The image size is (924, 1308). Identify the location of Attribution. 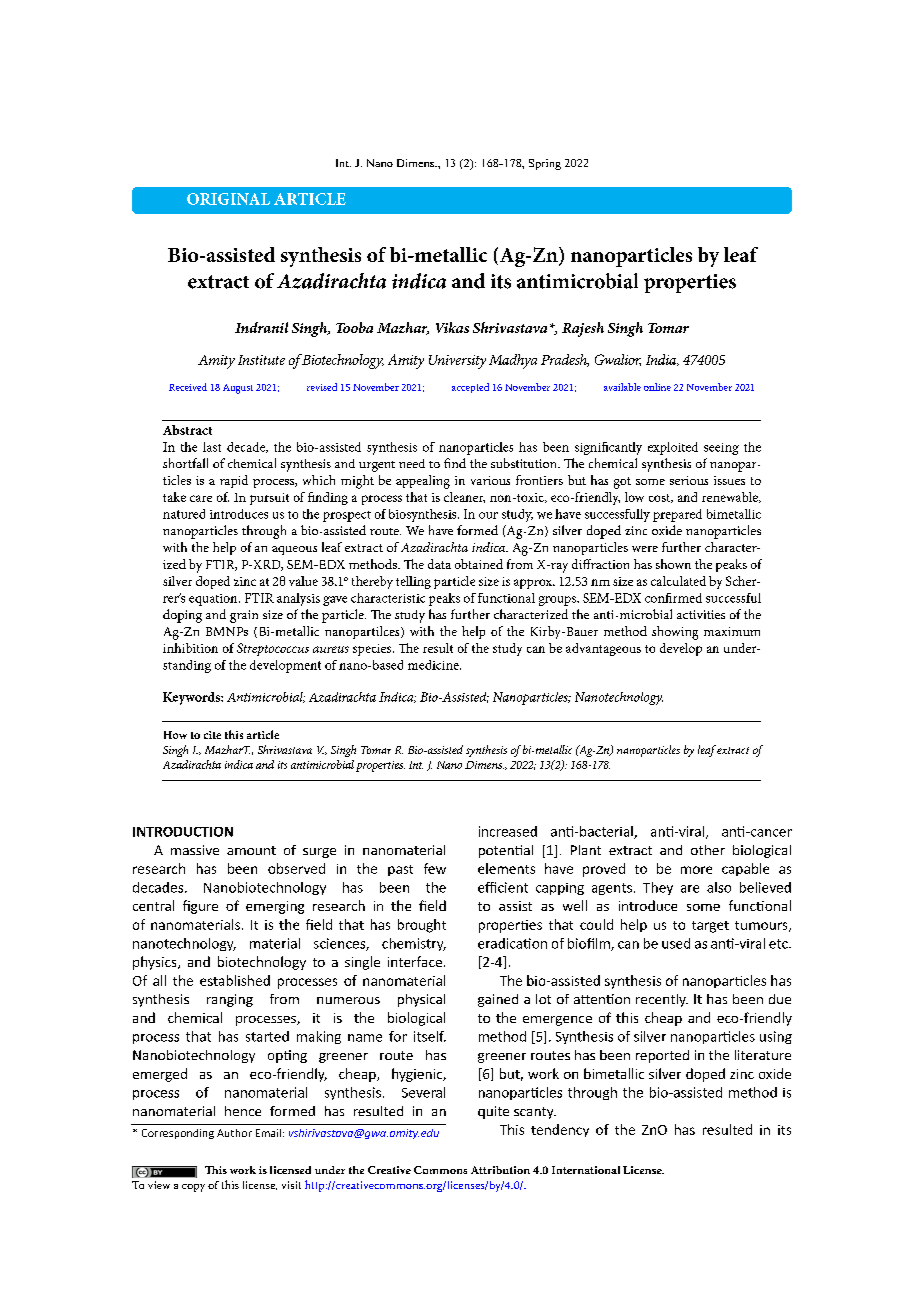
(500, 1170).
